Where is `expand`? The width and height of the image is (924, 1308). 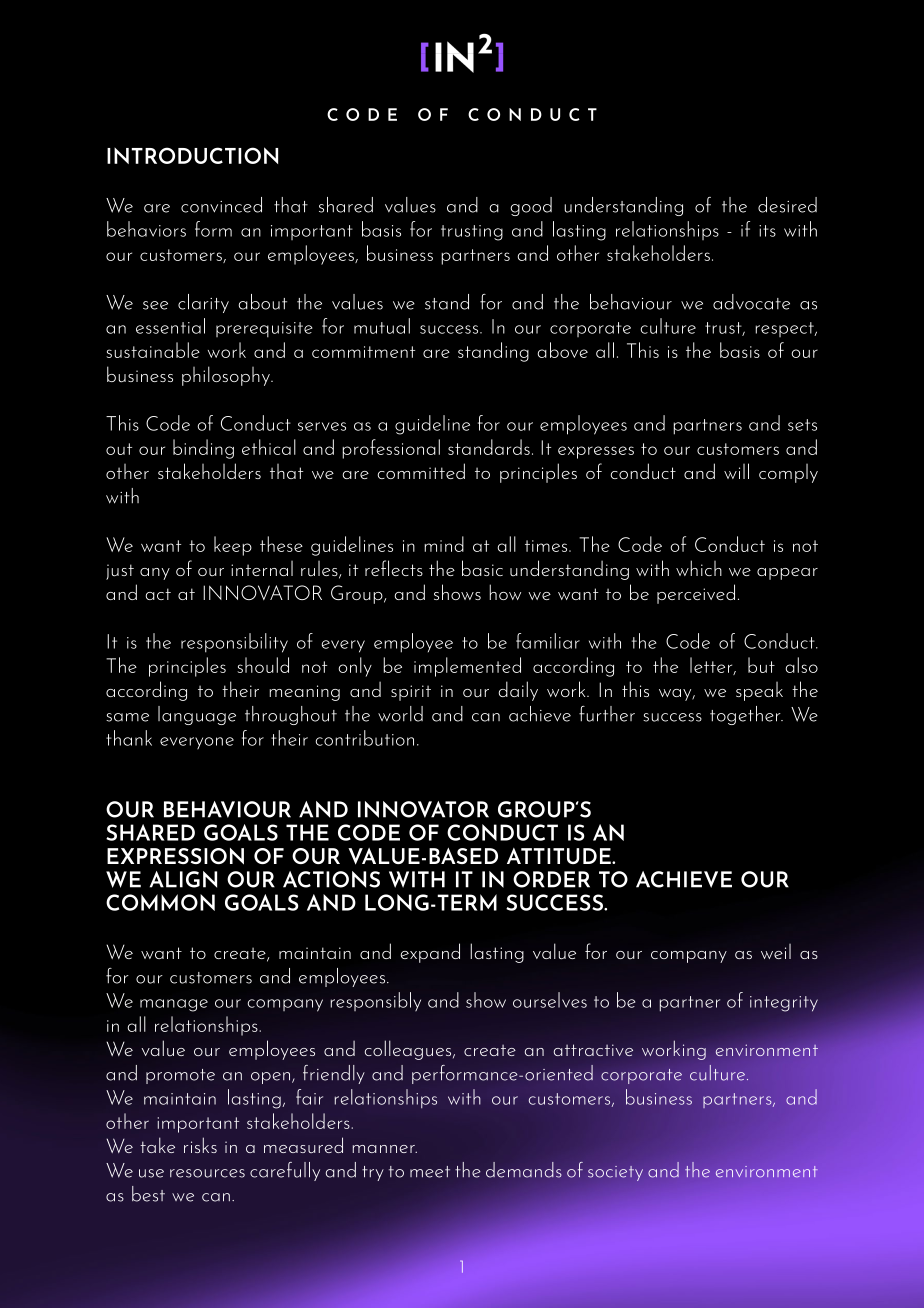
expand is located at coordinates (430, 953).
